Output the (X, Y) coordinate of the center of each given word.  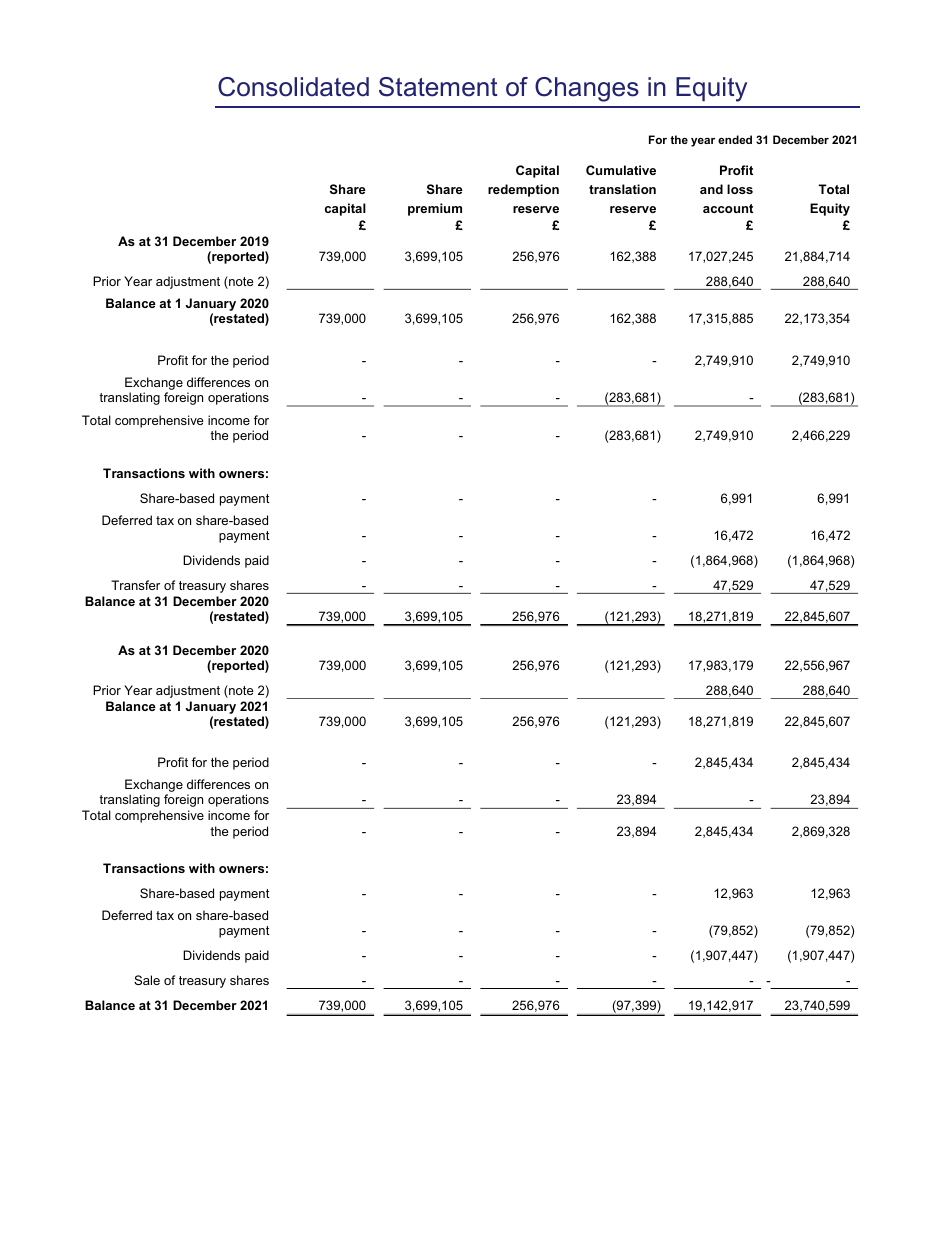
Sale (147, 980)
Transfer (135, 585)
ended (735, 139)
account (728, 208)
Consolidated (293, 87)
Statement (438, 87)
